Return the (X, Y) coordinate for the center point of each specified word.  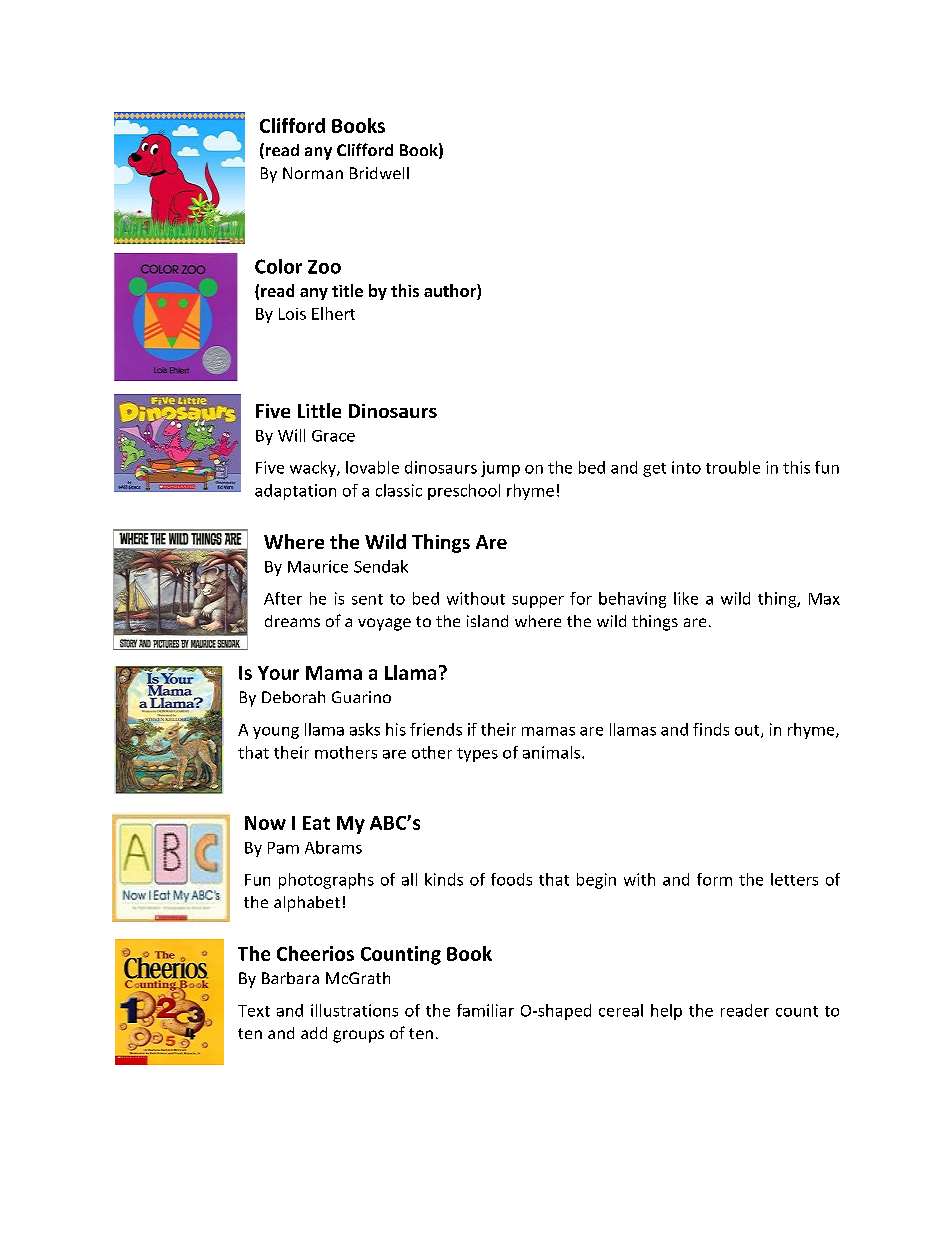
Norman (313, 173)
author (451, 292)
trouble (733, 467)
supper (538, 602)
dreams (292, 621)
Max (824, 599)
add (314, 1033)
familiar (485, 1010)
